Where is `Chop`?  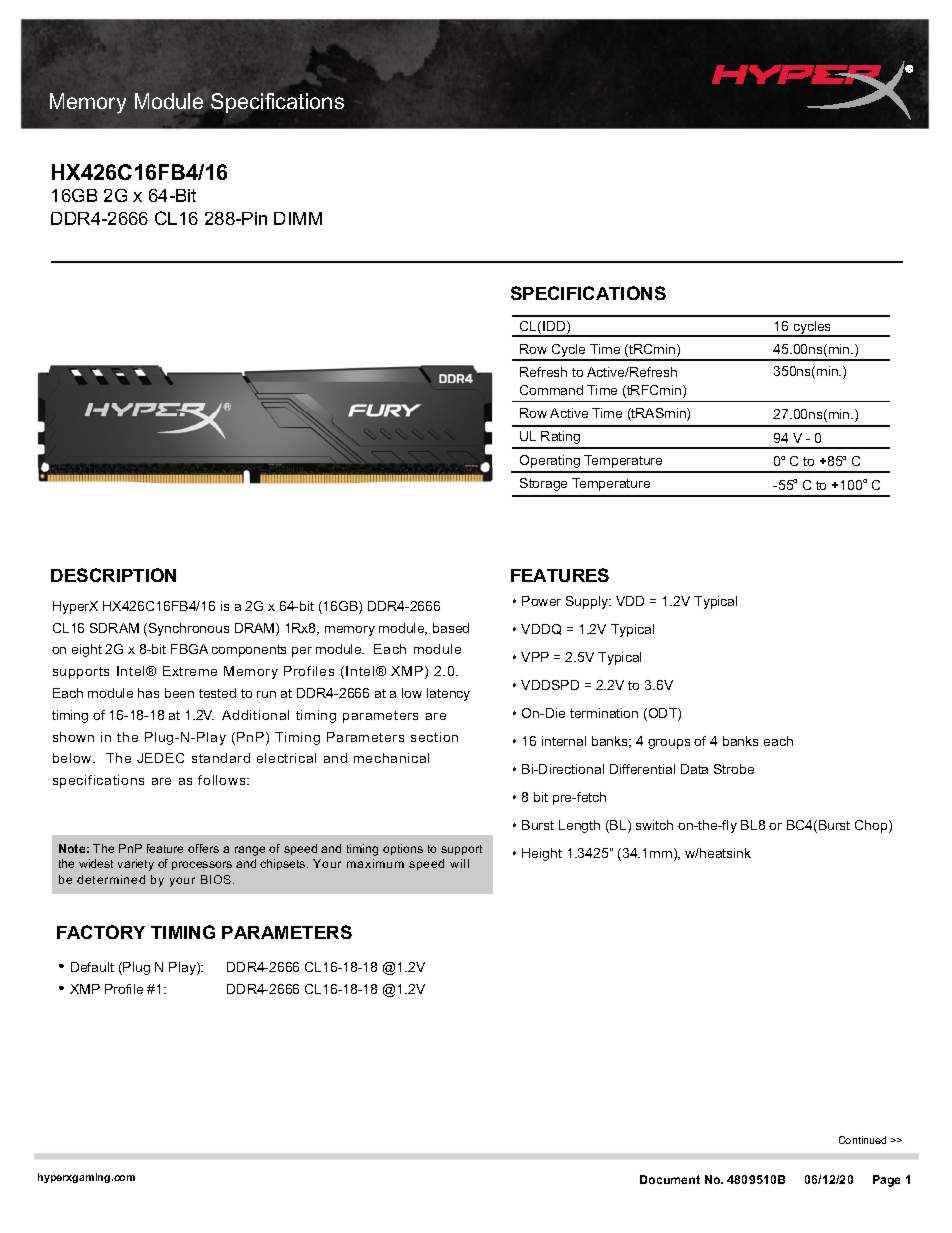 Chop is located at coordinates (872, 826).
